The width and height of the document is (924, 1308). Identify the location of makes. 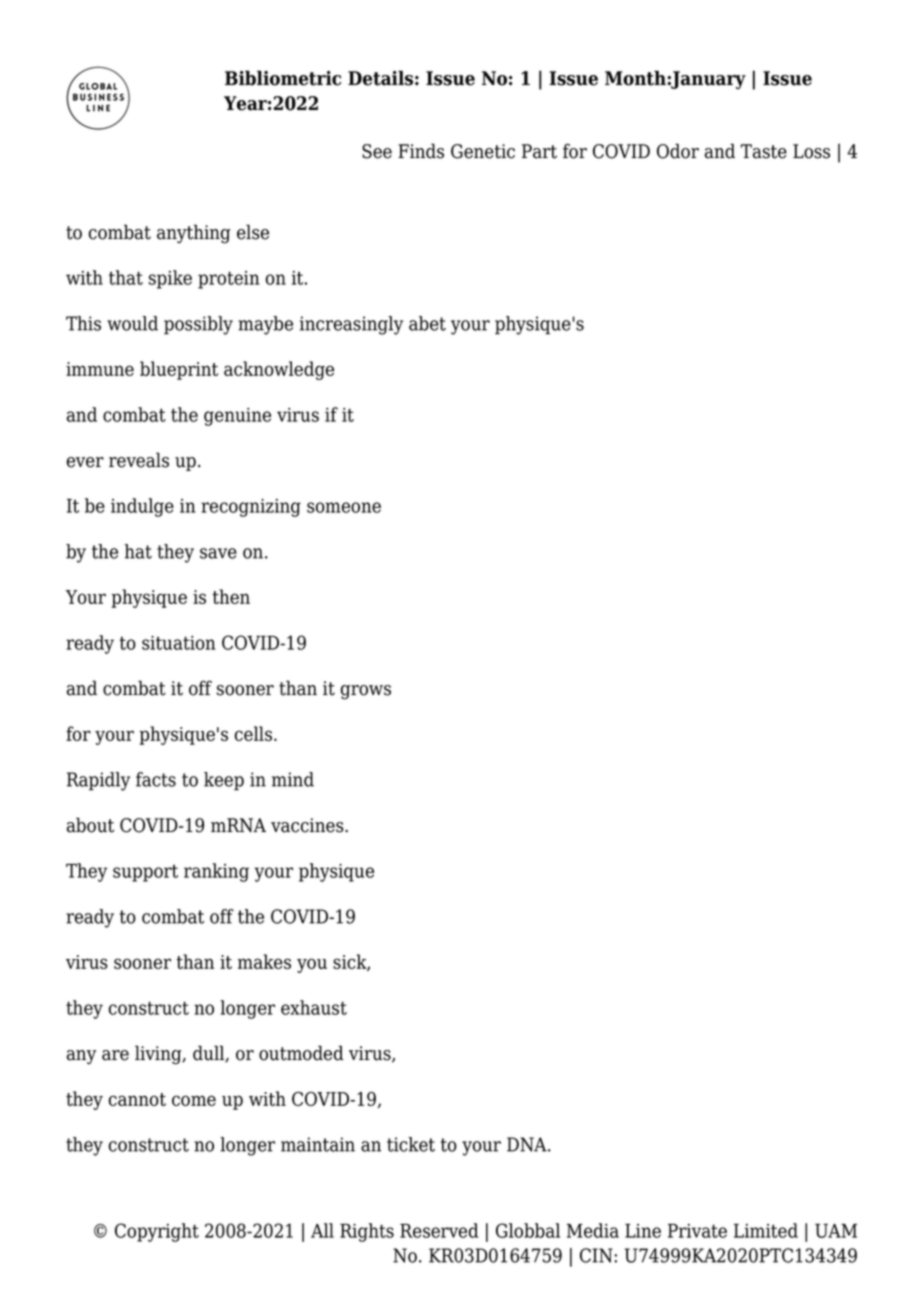
(264, 961).
